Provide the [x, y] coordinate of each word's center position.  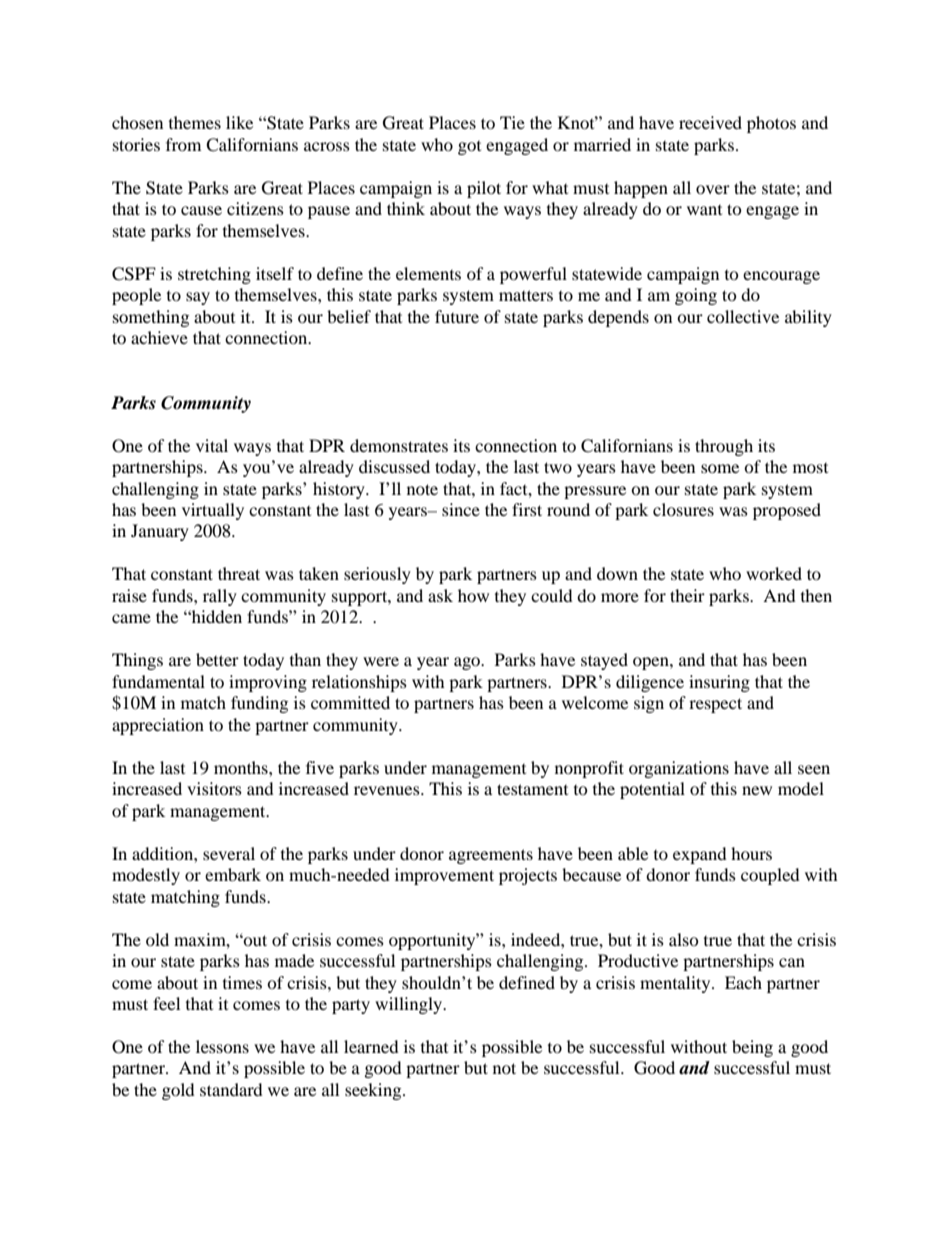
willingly [410, 1005]
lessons [222, 1046]
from [183, 144]
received [710, 122]
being [752, 1048]
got [469, 148]
